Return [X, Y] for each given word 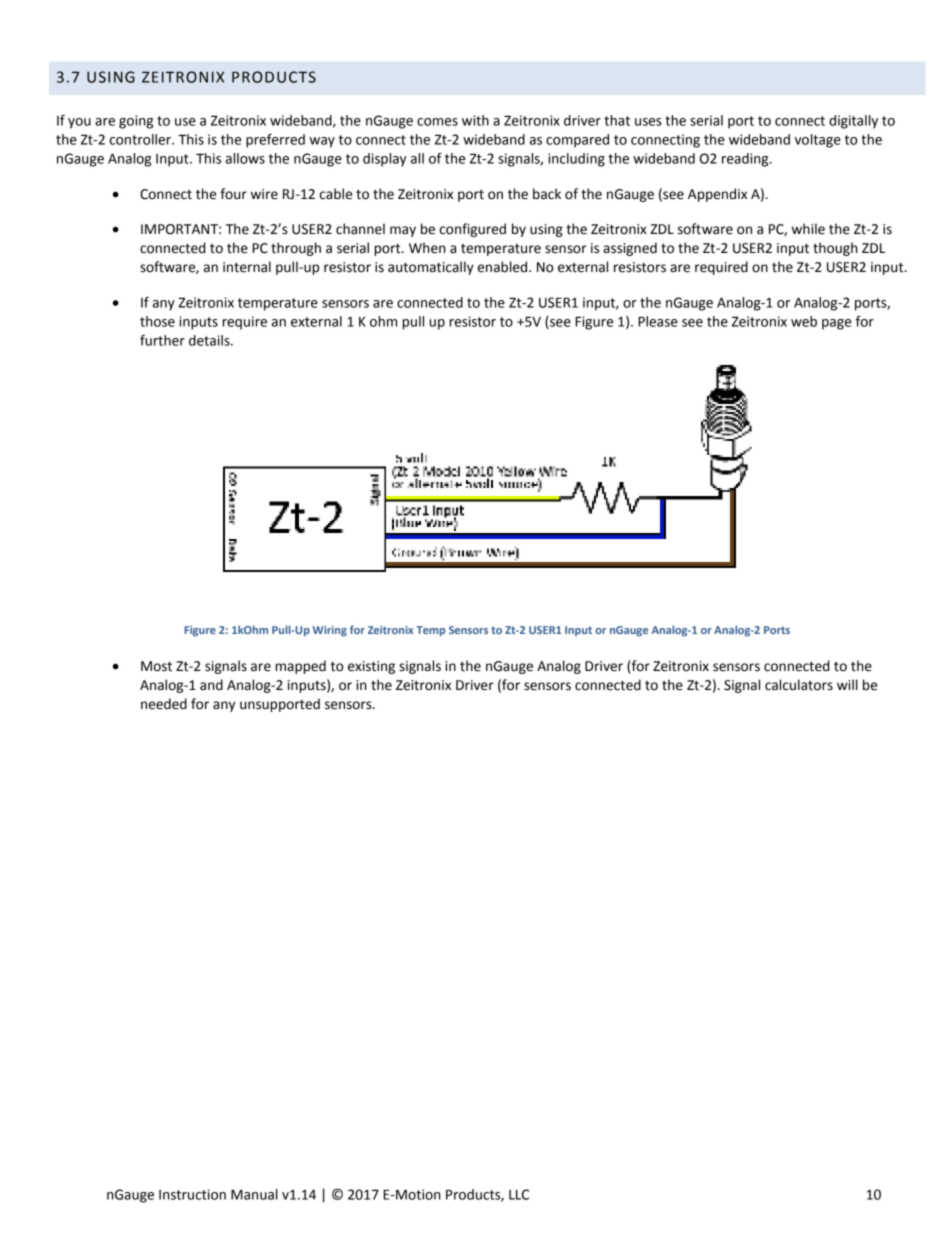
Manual [254, 1194]
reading [746, 160]
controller [141, 139]
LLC [519, 1194]
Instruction [192, 1194]
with [475, 120]
